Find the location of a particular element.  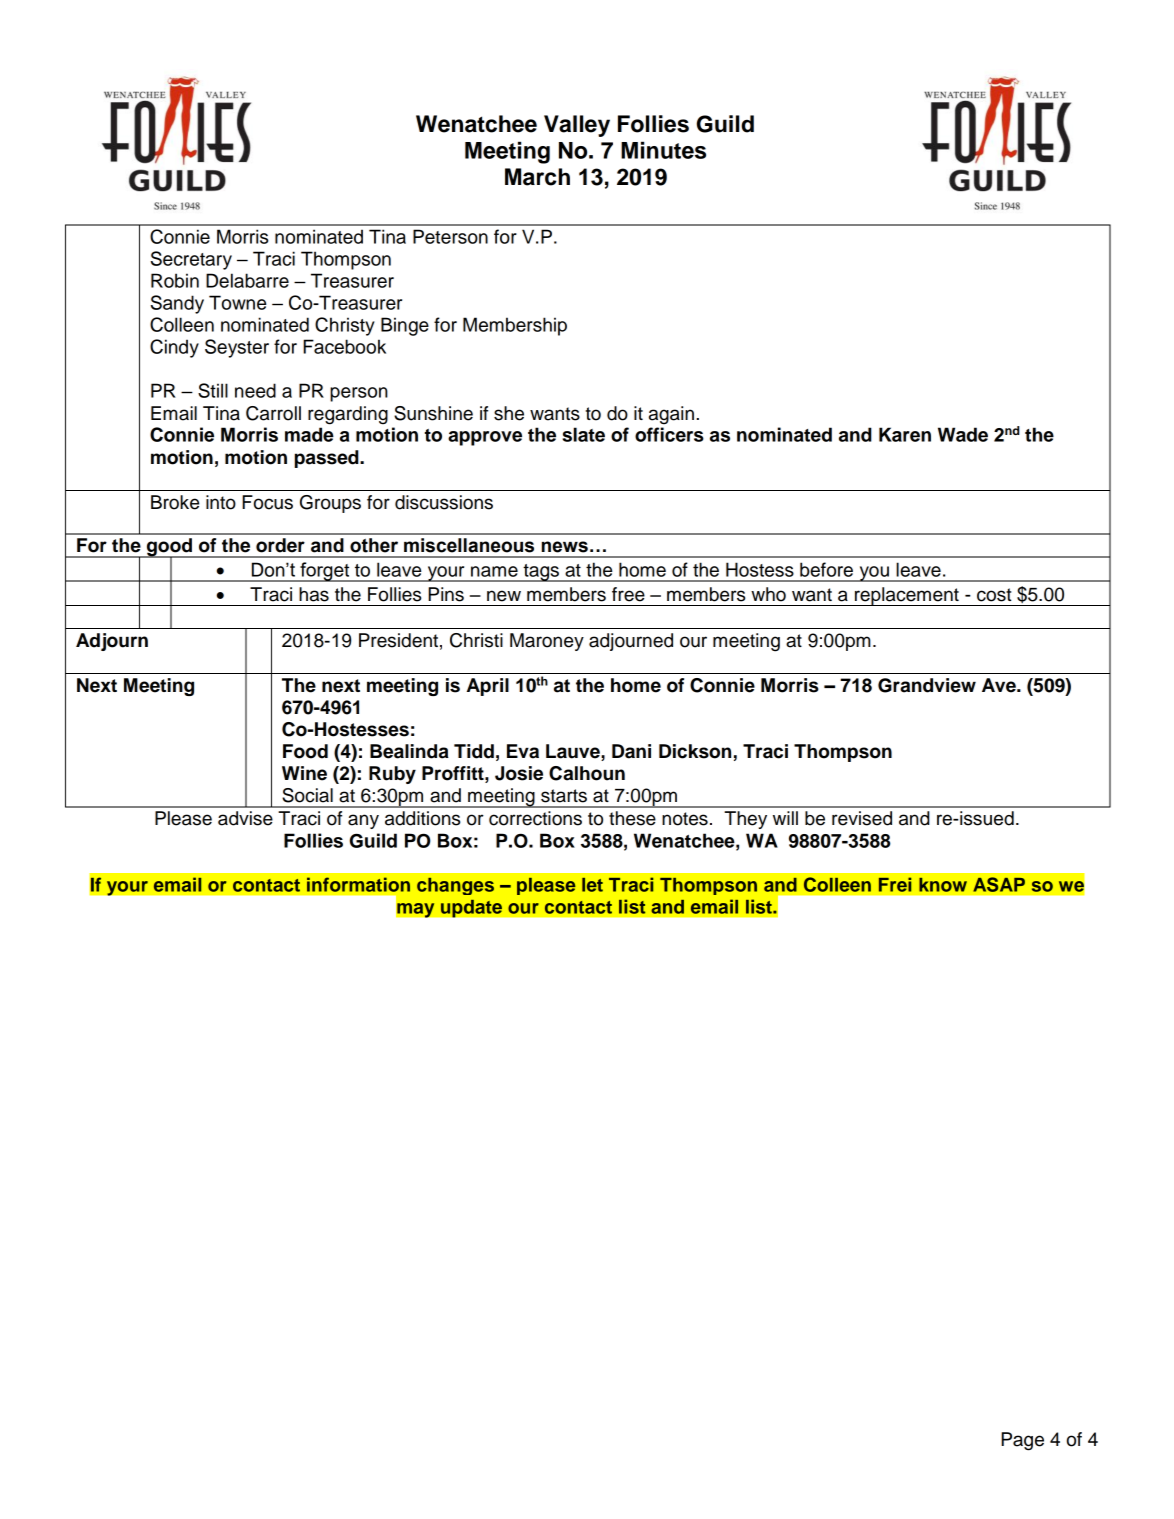

has is located at coordinates (314, 594).
